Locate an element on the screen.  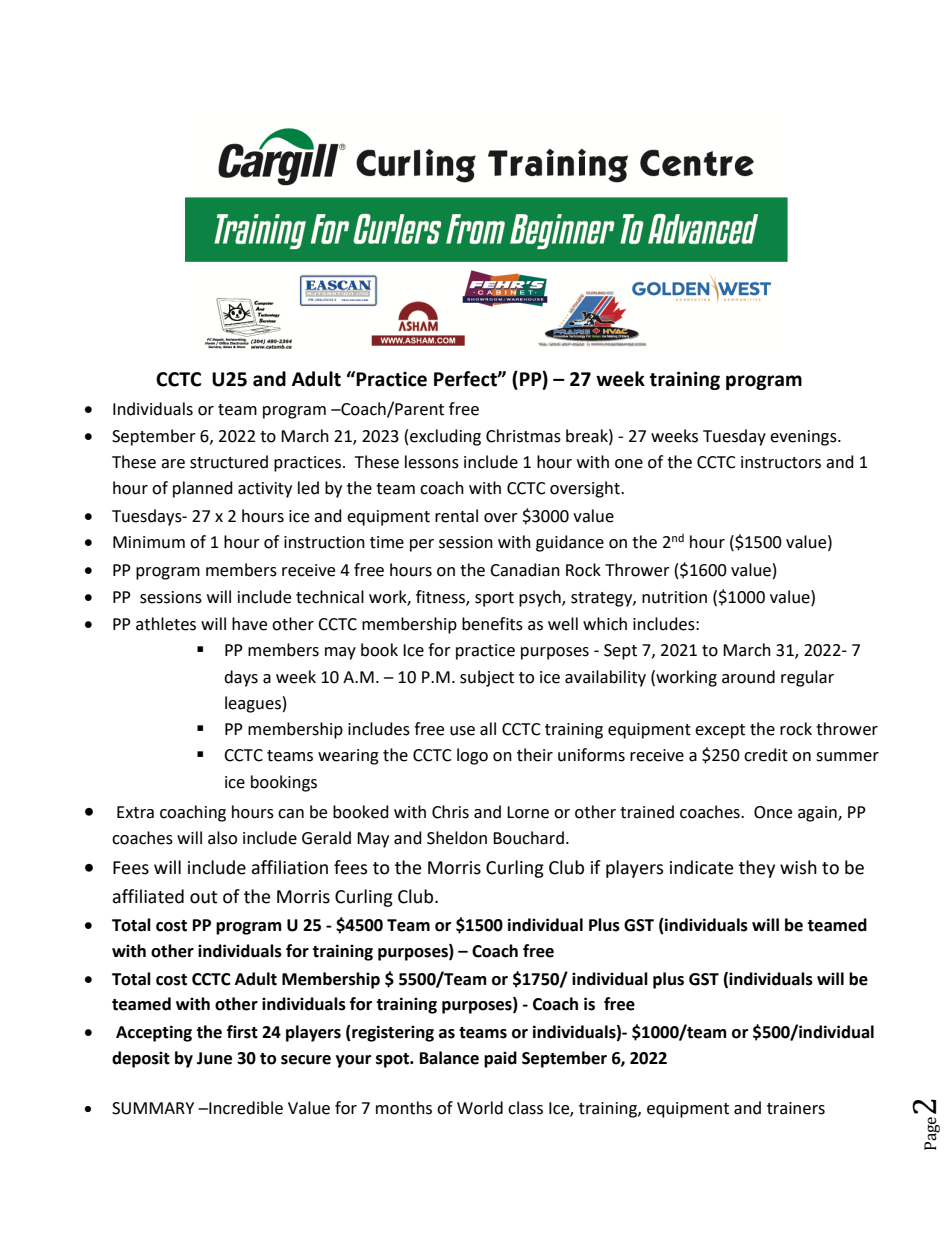
credit is located at coordinates (766, 755).
